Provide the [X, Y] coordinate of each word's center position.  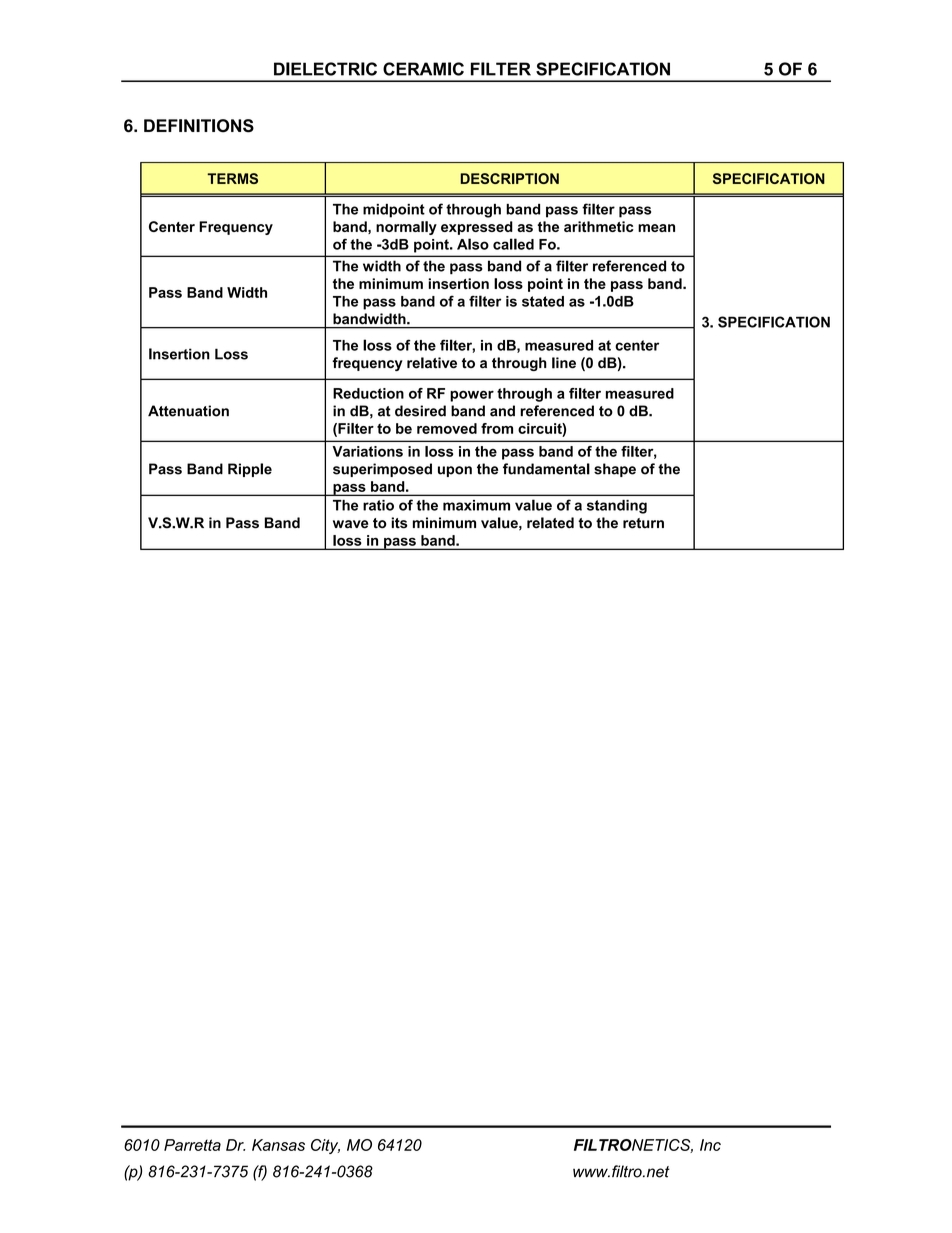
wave [350, 524]
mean [656, 228]
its [399, 523]
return [643, 523]
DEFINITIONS [199, 126]
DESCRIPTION [510, 178]
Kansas [278, 1145]
